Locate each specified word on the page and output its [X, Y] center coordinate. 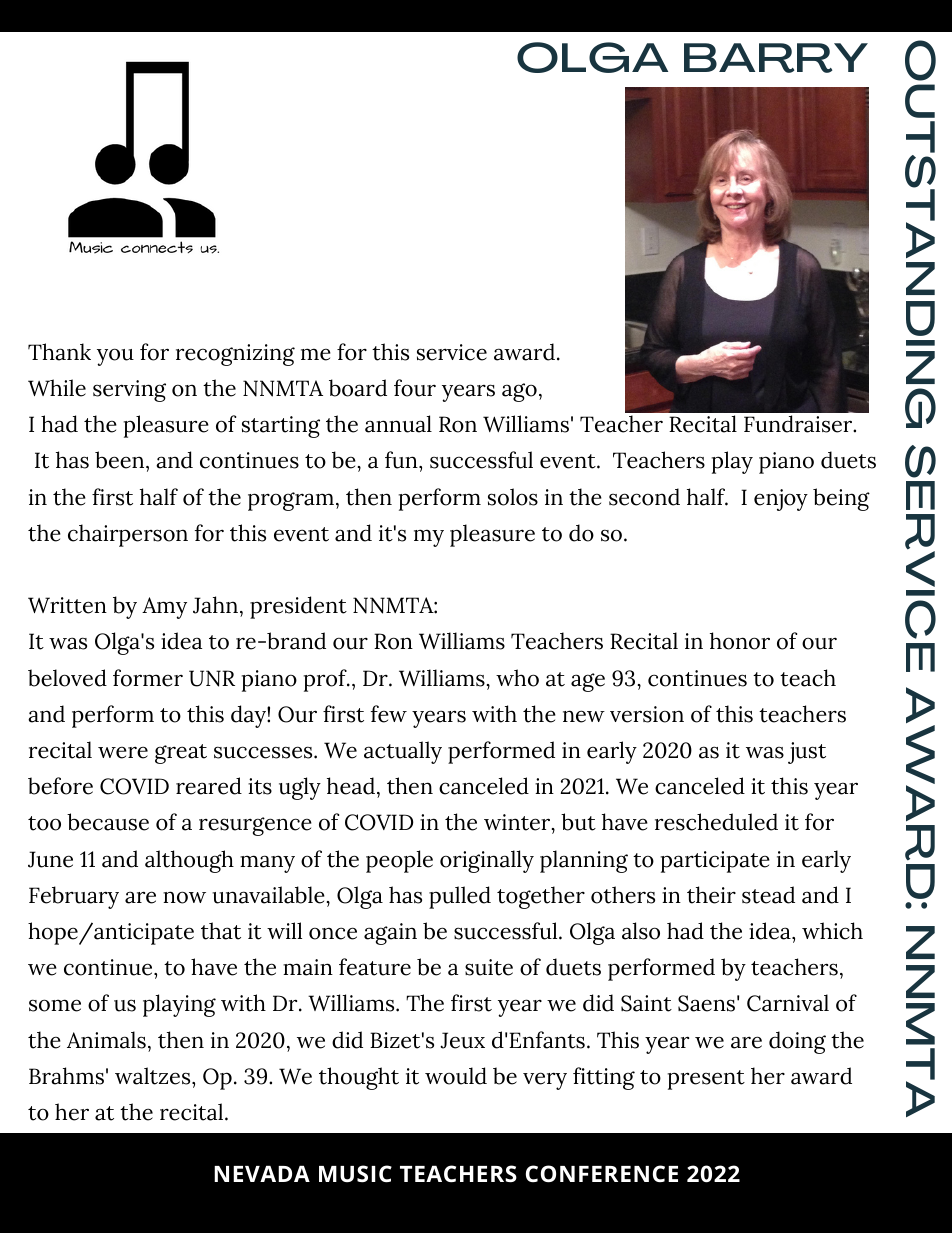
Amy [164, 608]
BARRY [776, 58]
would [456, 1076]
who [517, 678]
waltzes [154, 1076]
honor [740, 641]
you [115, 357]
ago [519, 392]
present [706, 1080]
